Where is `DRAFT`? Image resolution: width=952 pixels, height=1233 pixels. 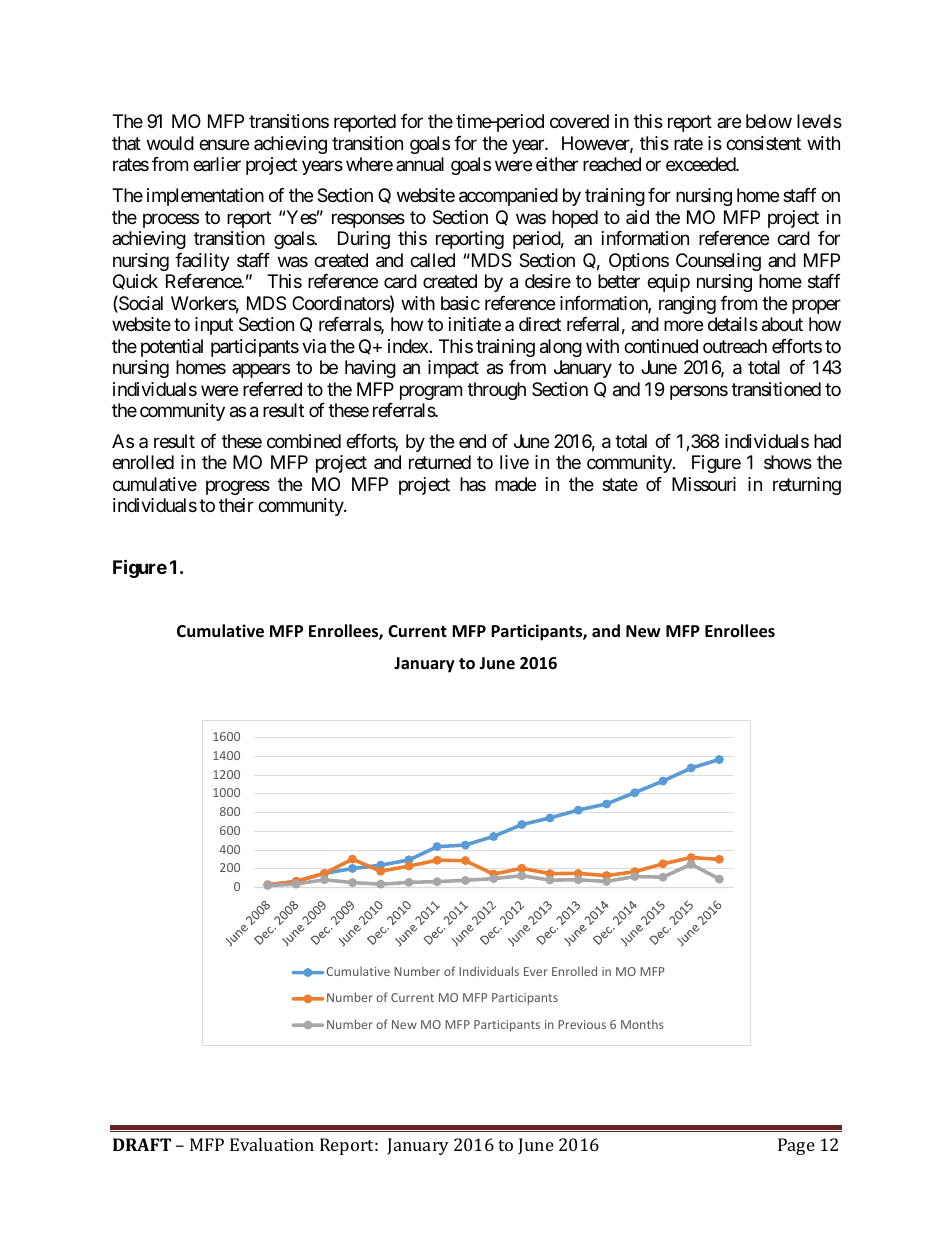 DRAFT is located at coordinates (142, 1144).
